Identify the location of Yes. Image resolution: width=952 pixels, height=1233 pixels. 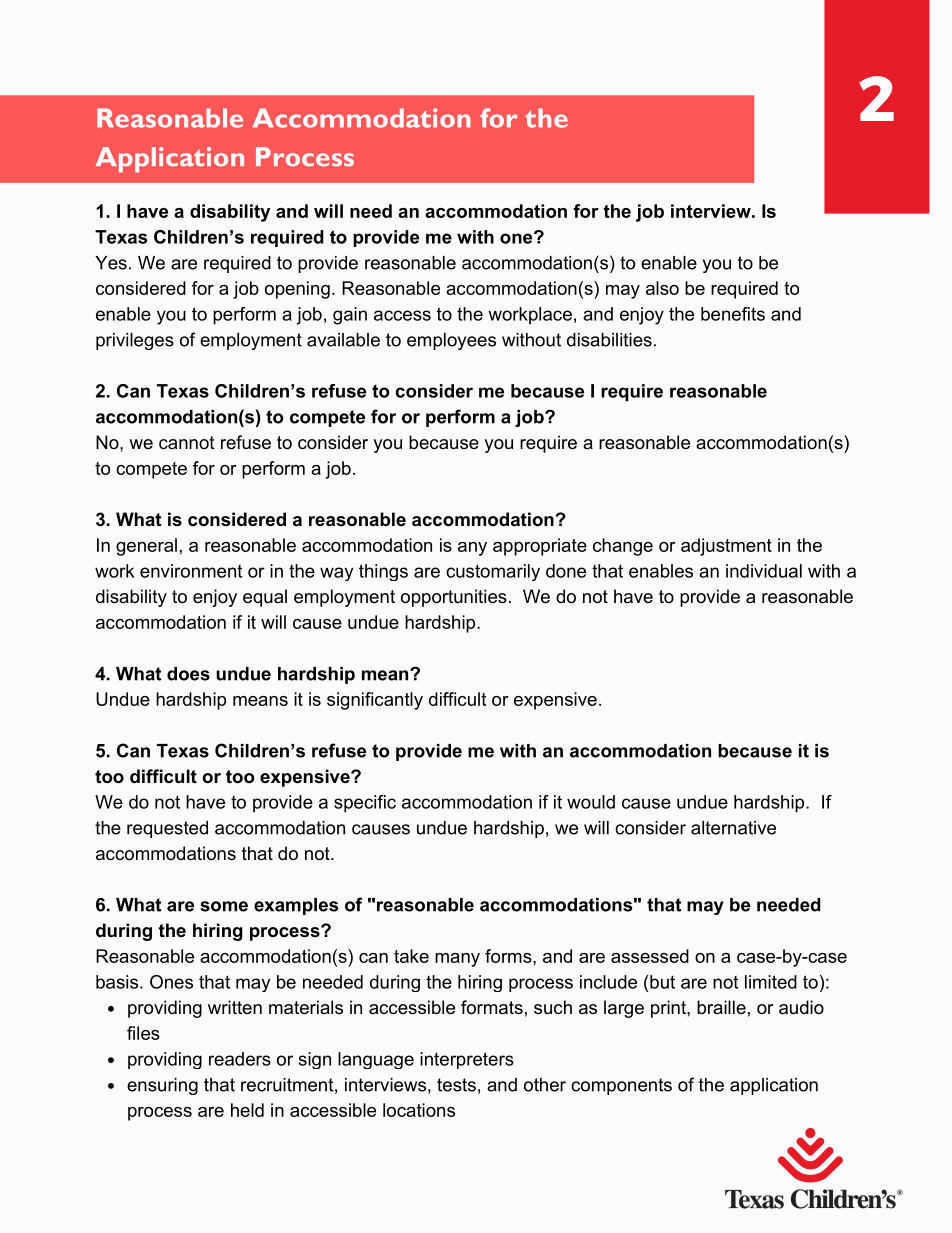
(111, 263).
